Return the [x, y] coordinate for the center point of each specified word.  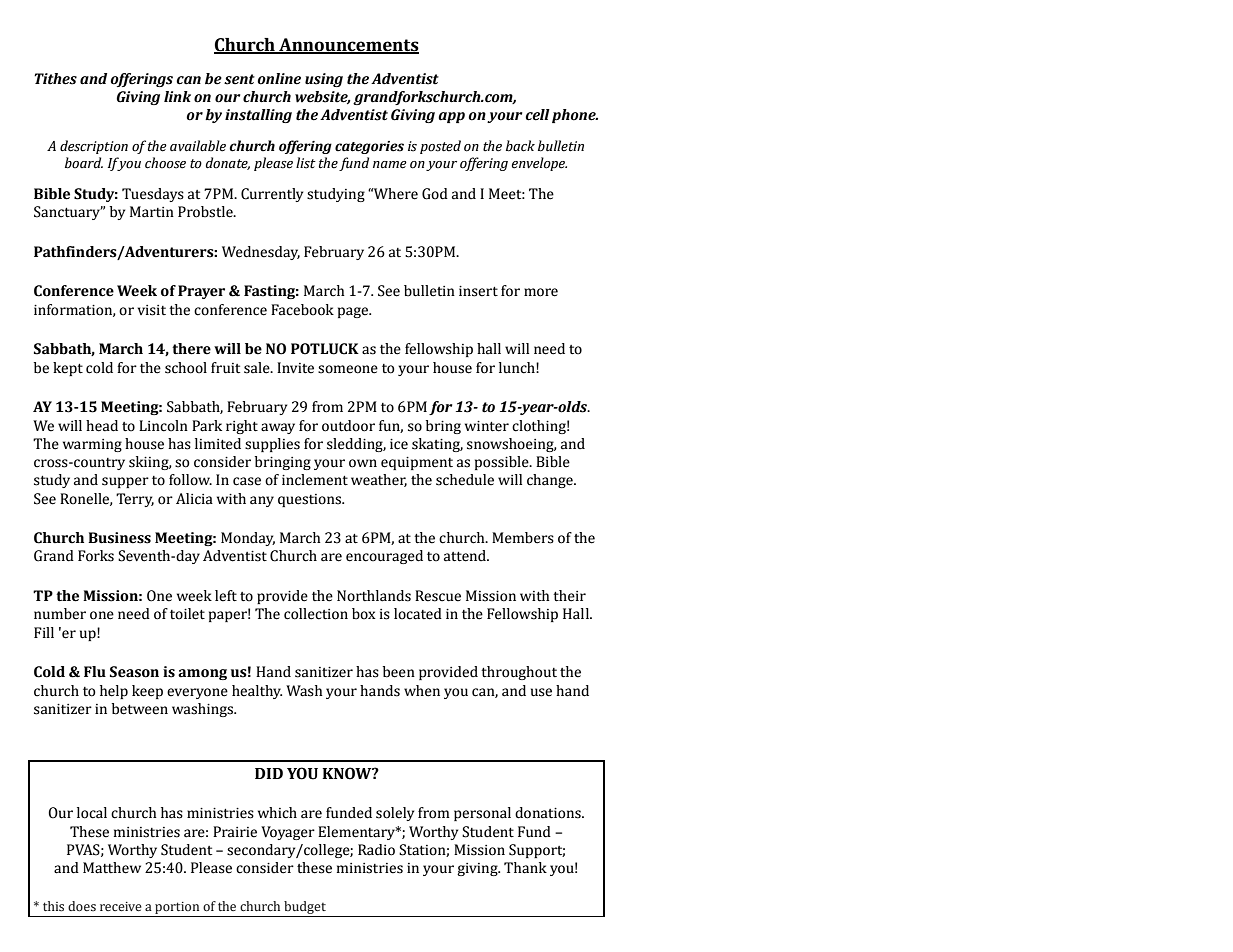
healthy [257, 692]
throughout [519, 673]
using [324, 80]
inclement [315, 480]
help [114, 692]
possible [503, 463]
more [541, 292]
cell [537, 115]
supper [125, 482]
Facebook [302, 310]
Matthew [112, 868]
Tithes [55, 79]
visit [151, 310]
